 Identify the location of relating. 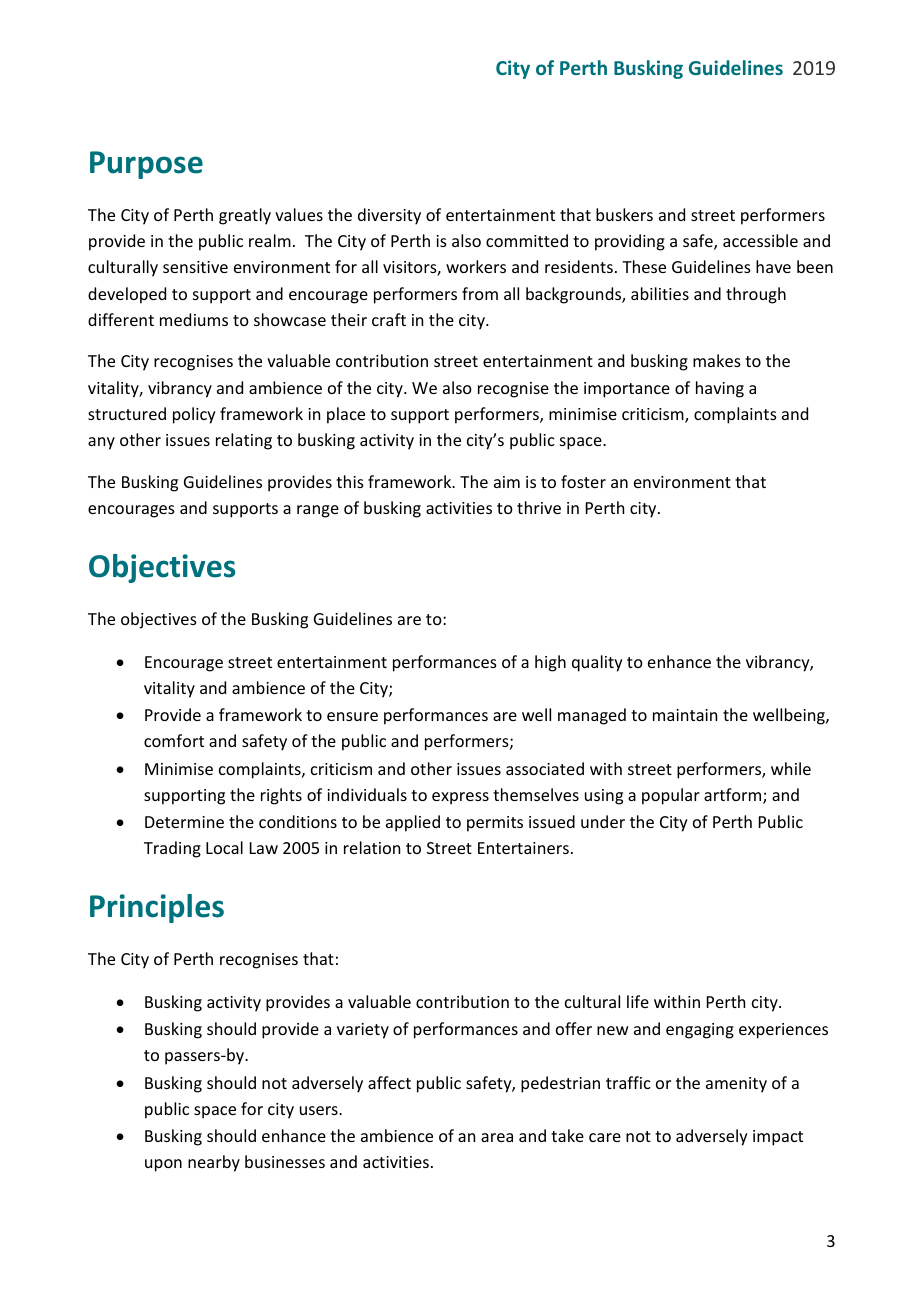
(244, 441).
